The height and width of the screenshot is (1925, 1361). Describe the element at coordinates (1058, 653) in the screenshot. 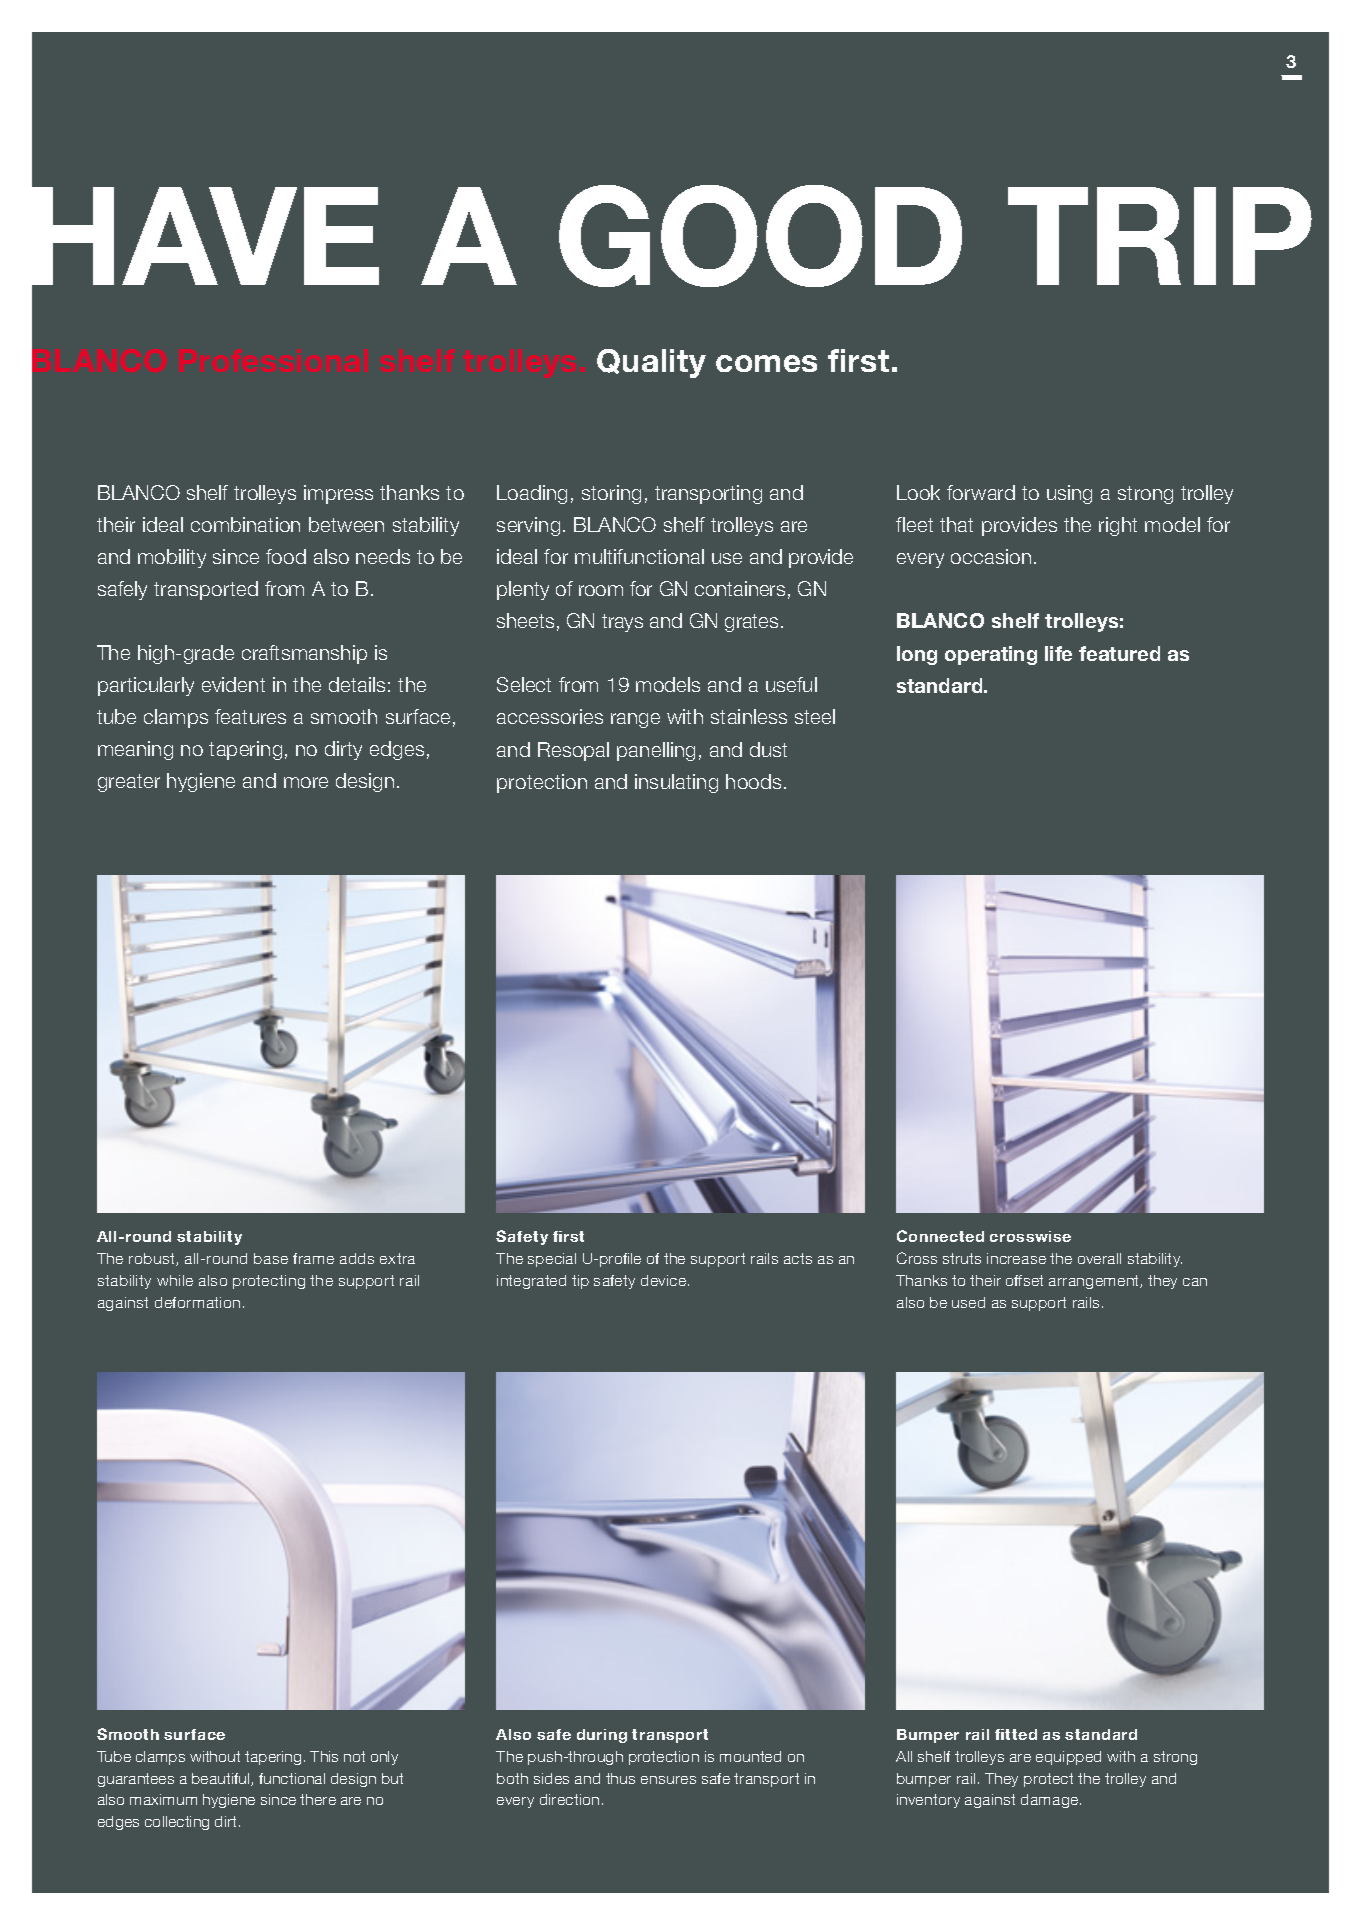

I see `life` at that location.
